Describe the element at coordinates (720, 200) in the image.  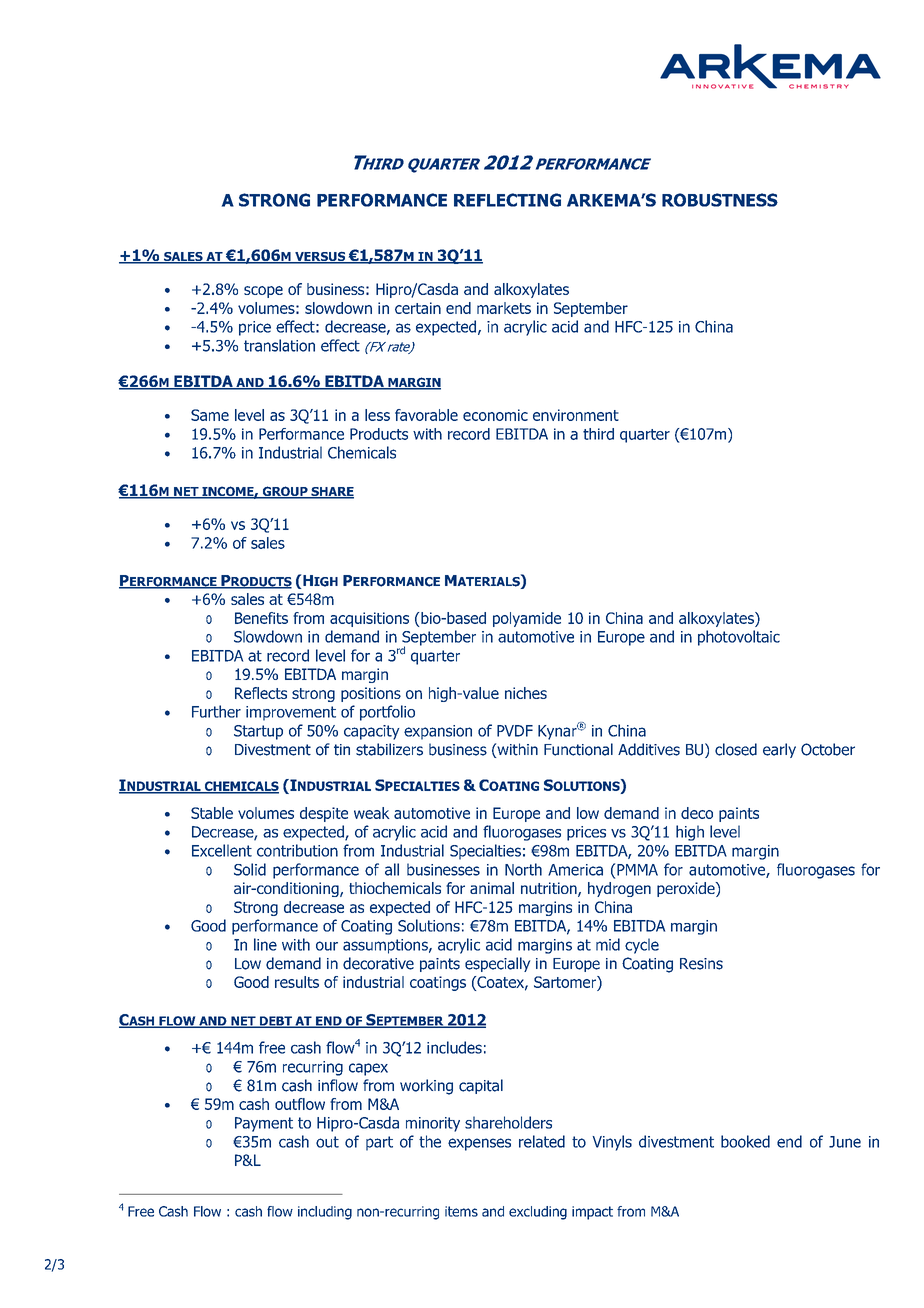
I see `ROBUSTNESS` at that location.
